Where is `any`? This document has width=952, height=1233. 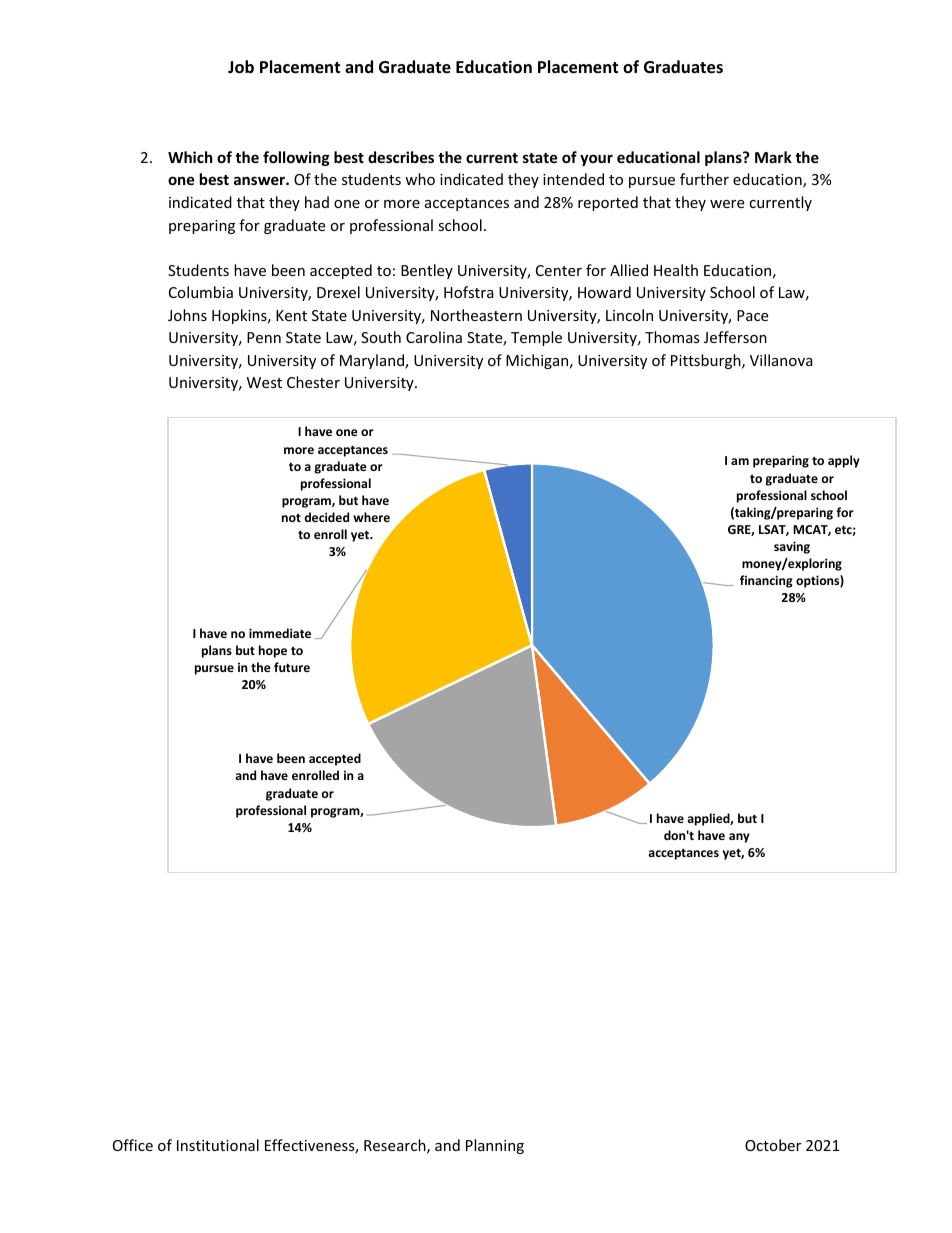
any is located at coordinates (739, 838).
